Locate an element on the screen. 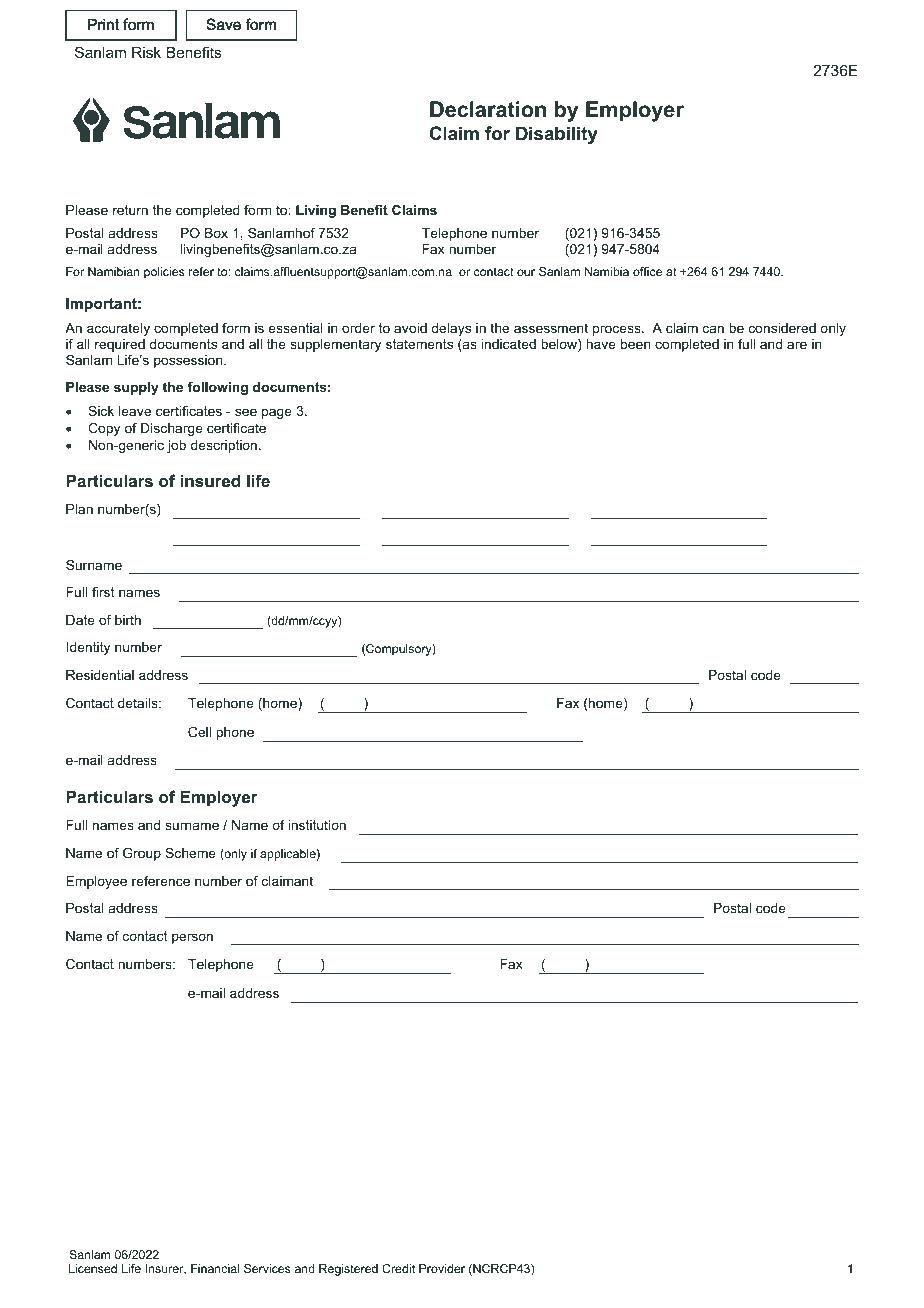  Insurer is located at coordinates (165, 1269).
